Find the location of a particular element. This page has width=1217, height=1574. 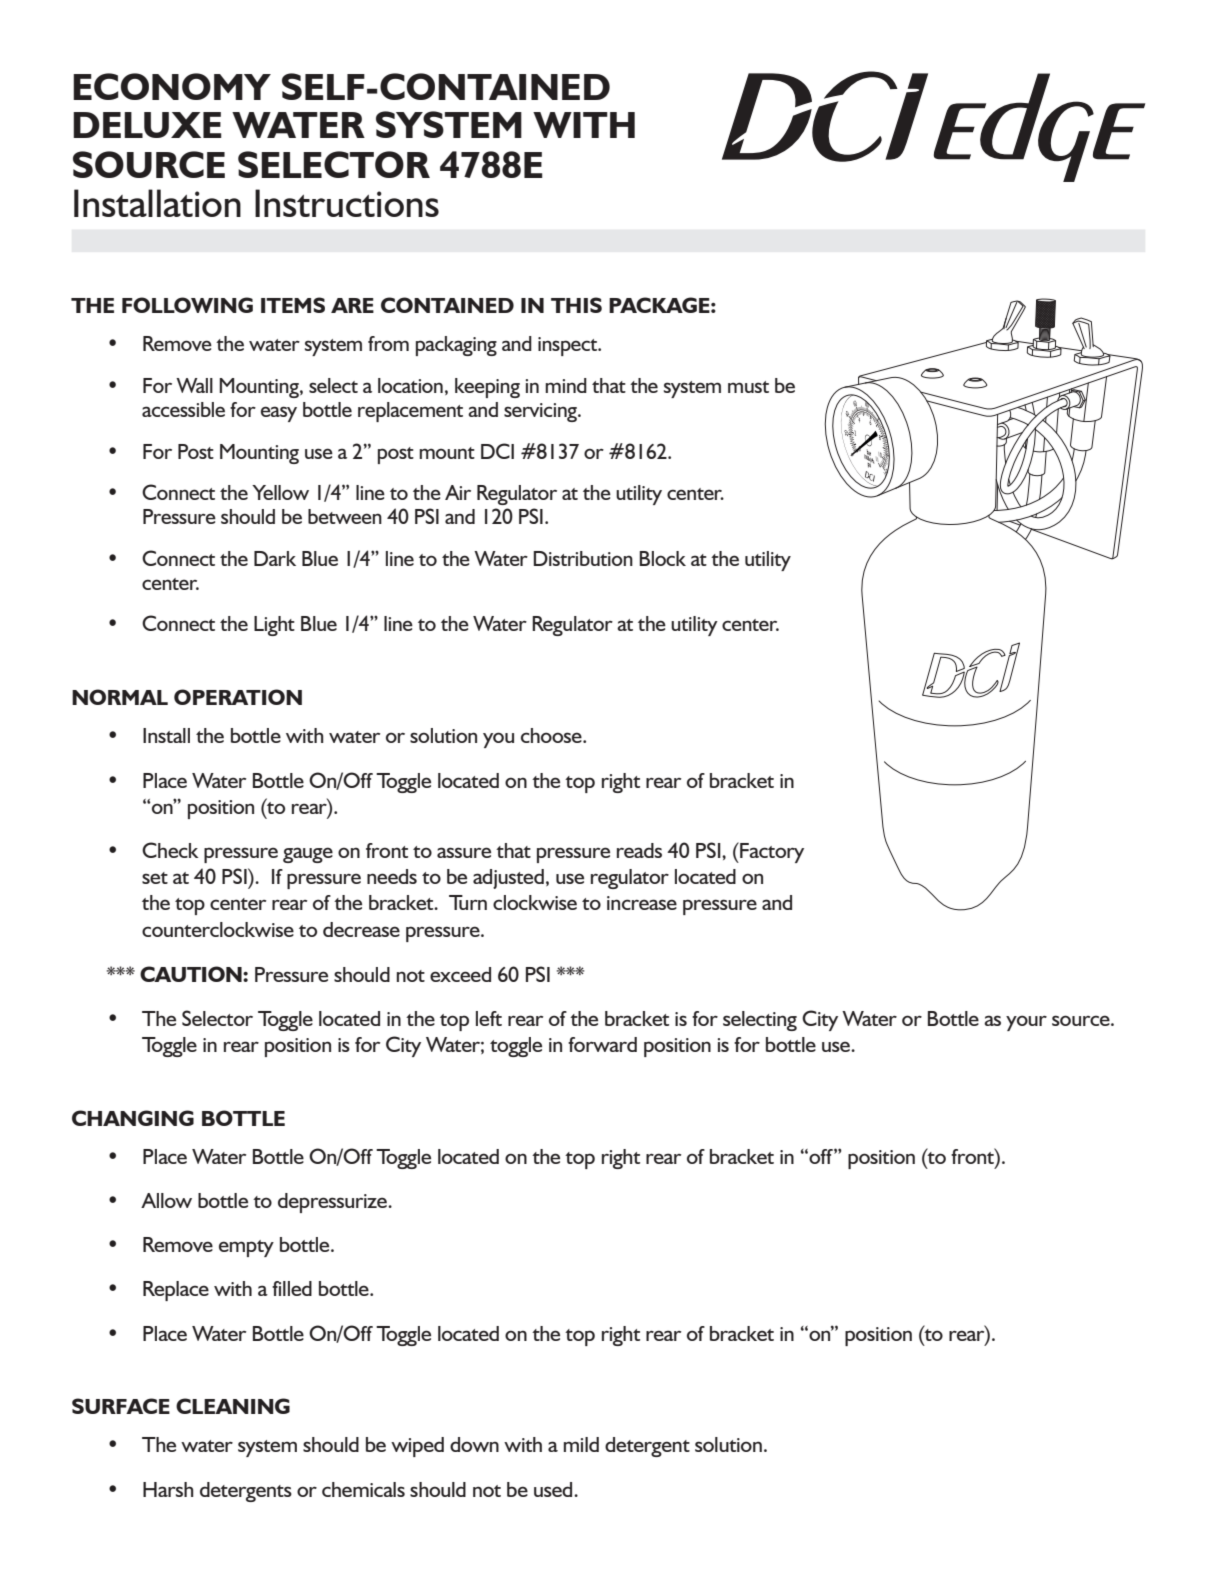

choose is located at coordinates (552, 735).
